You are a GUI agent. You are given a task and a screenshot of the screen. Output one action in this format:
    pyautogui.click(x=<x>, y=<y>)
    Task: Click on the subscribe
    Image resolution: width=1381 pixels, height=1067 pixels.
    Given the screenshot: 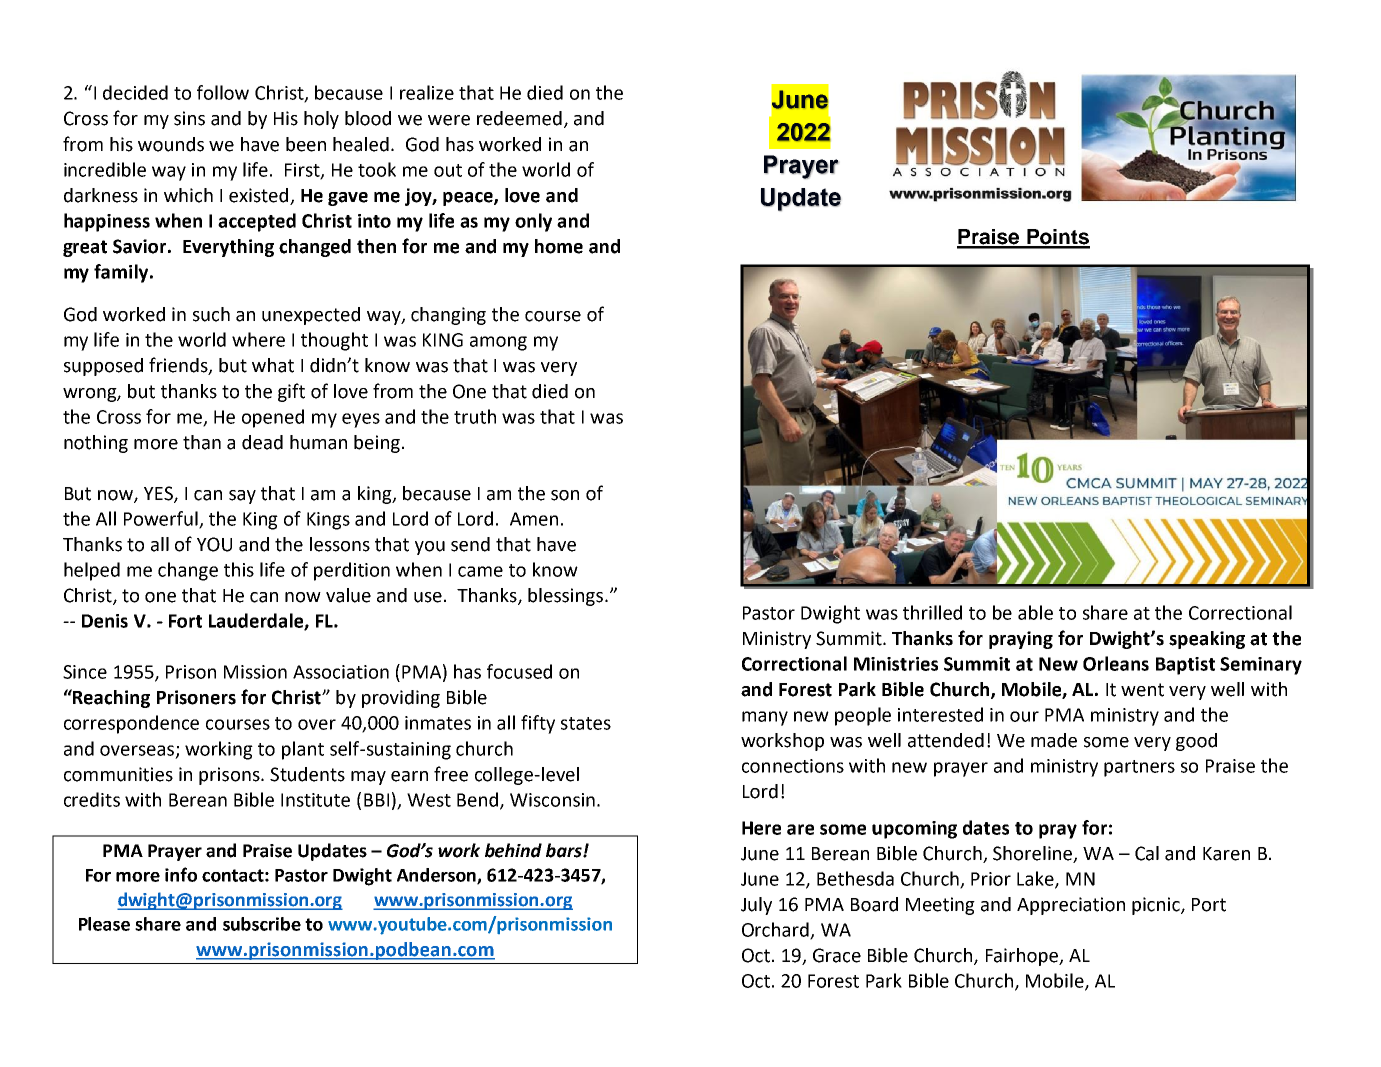 What is the action you would take?
    pyautogui.click(x=262, y=924)
